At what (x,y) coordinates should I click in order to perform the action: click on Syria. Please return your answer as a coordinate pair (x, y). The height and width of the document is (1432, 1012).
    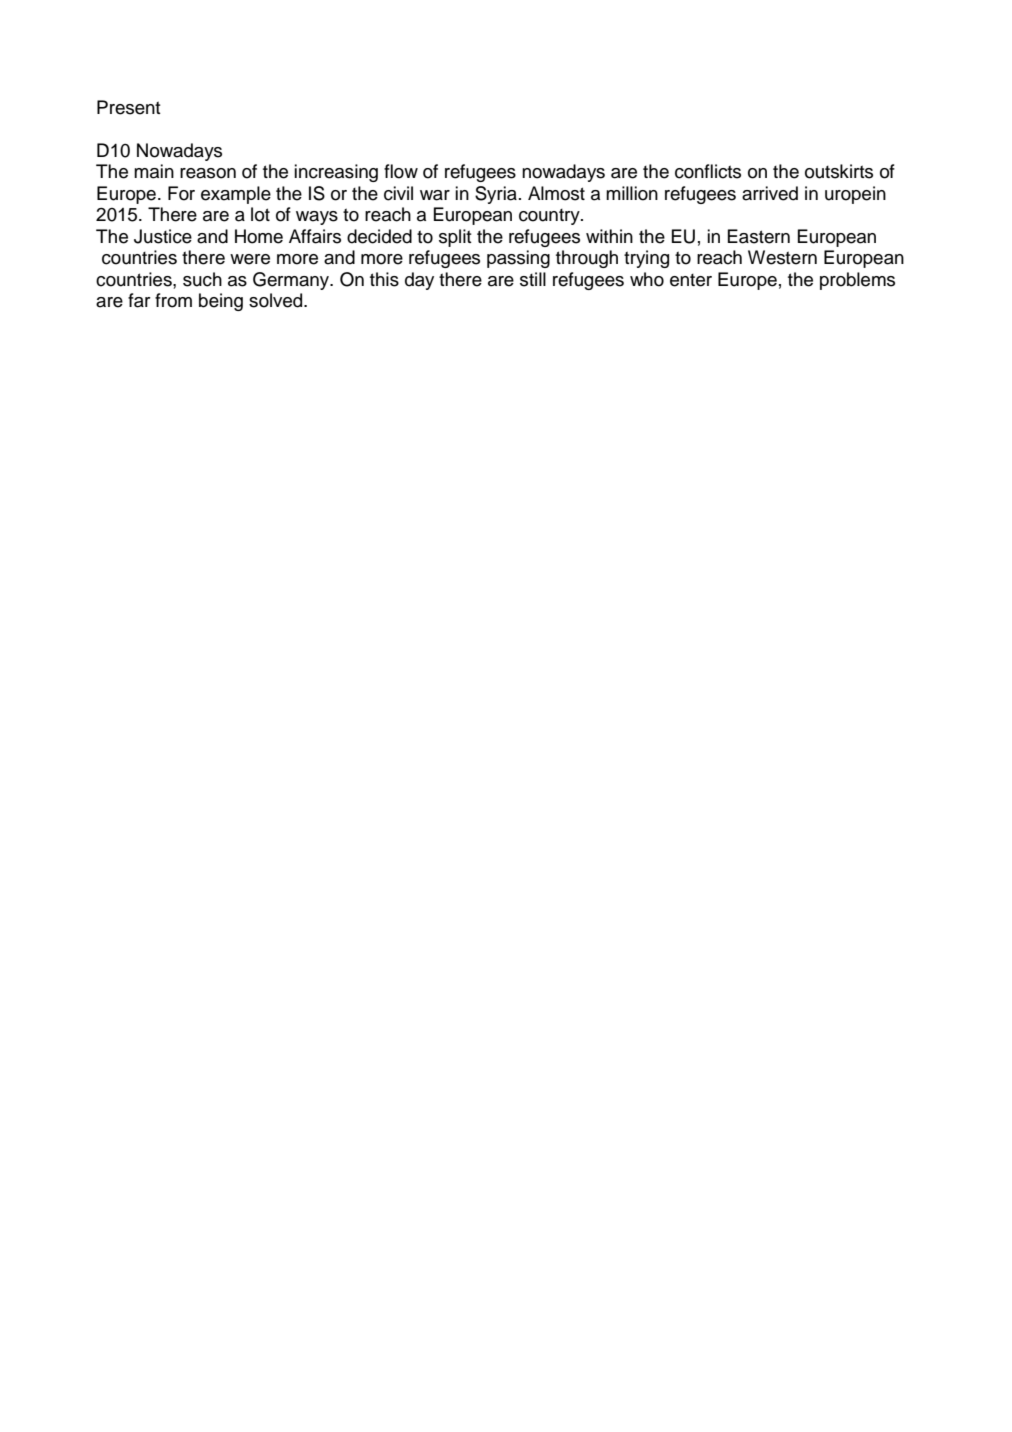
    Looking at the image, I should click on (496, 195).
